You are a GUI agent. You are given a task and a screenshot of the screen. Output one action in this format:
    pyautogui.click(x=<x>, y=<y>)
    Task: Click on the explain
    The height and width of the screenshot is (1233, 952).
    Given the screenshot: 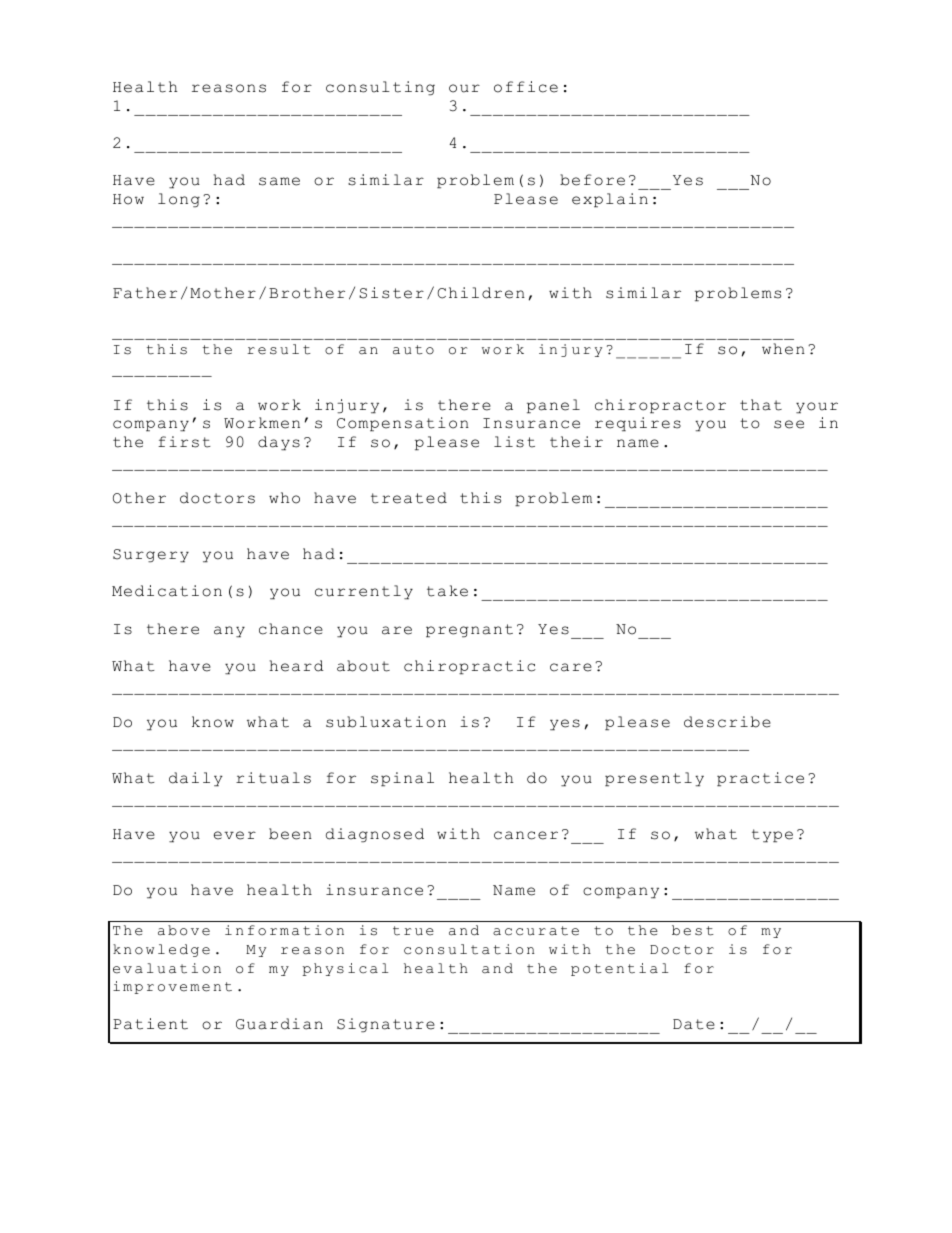 What is the action you would take?
    pyautogui.click(x=610, y=200)
